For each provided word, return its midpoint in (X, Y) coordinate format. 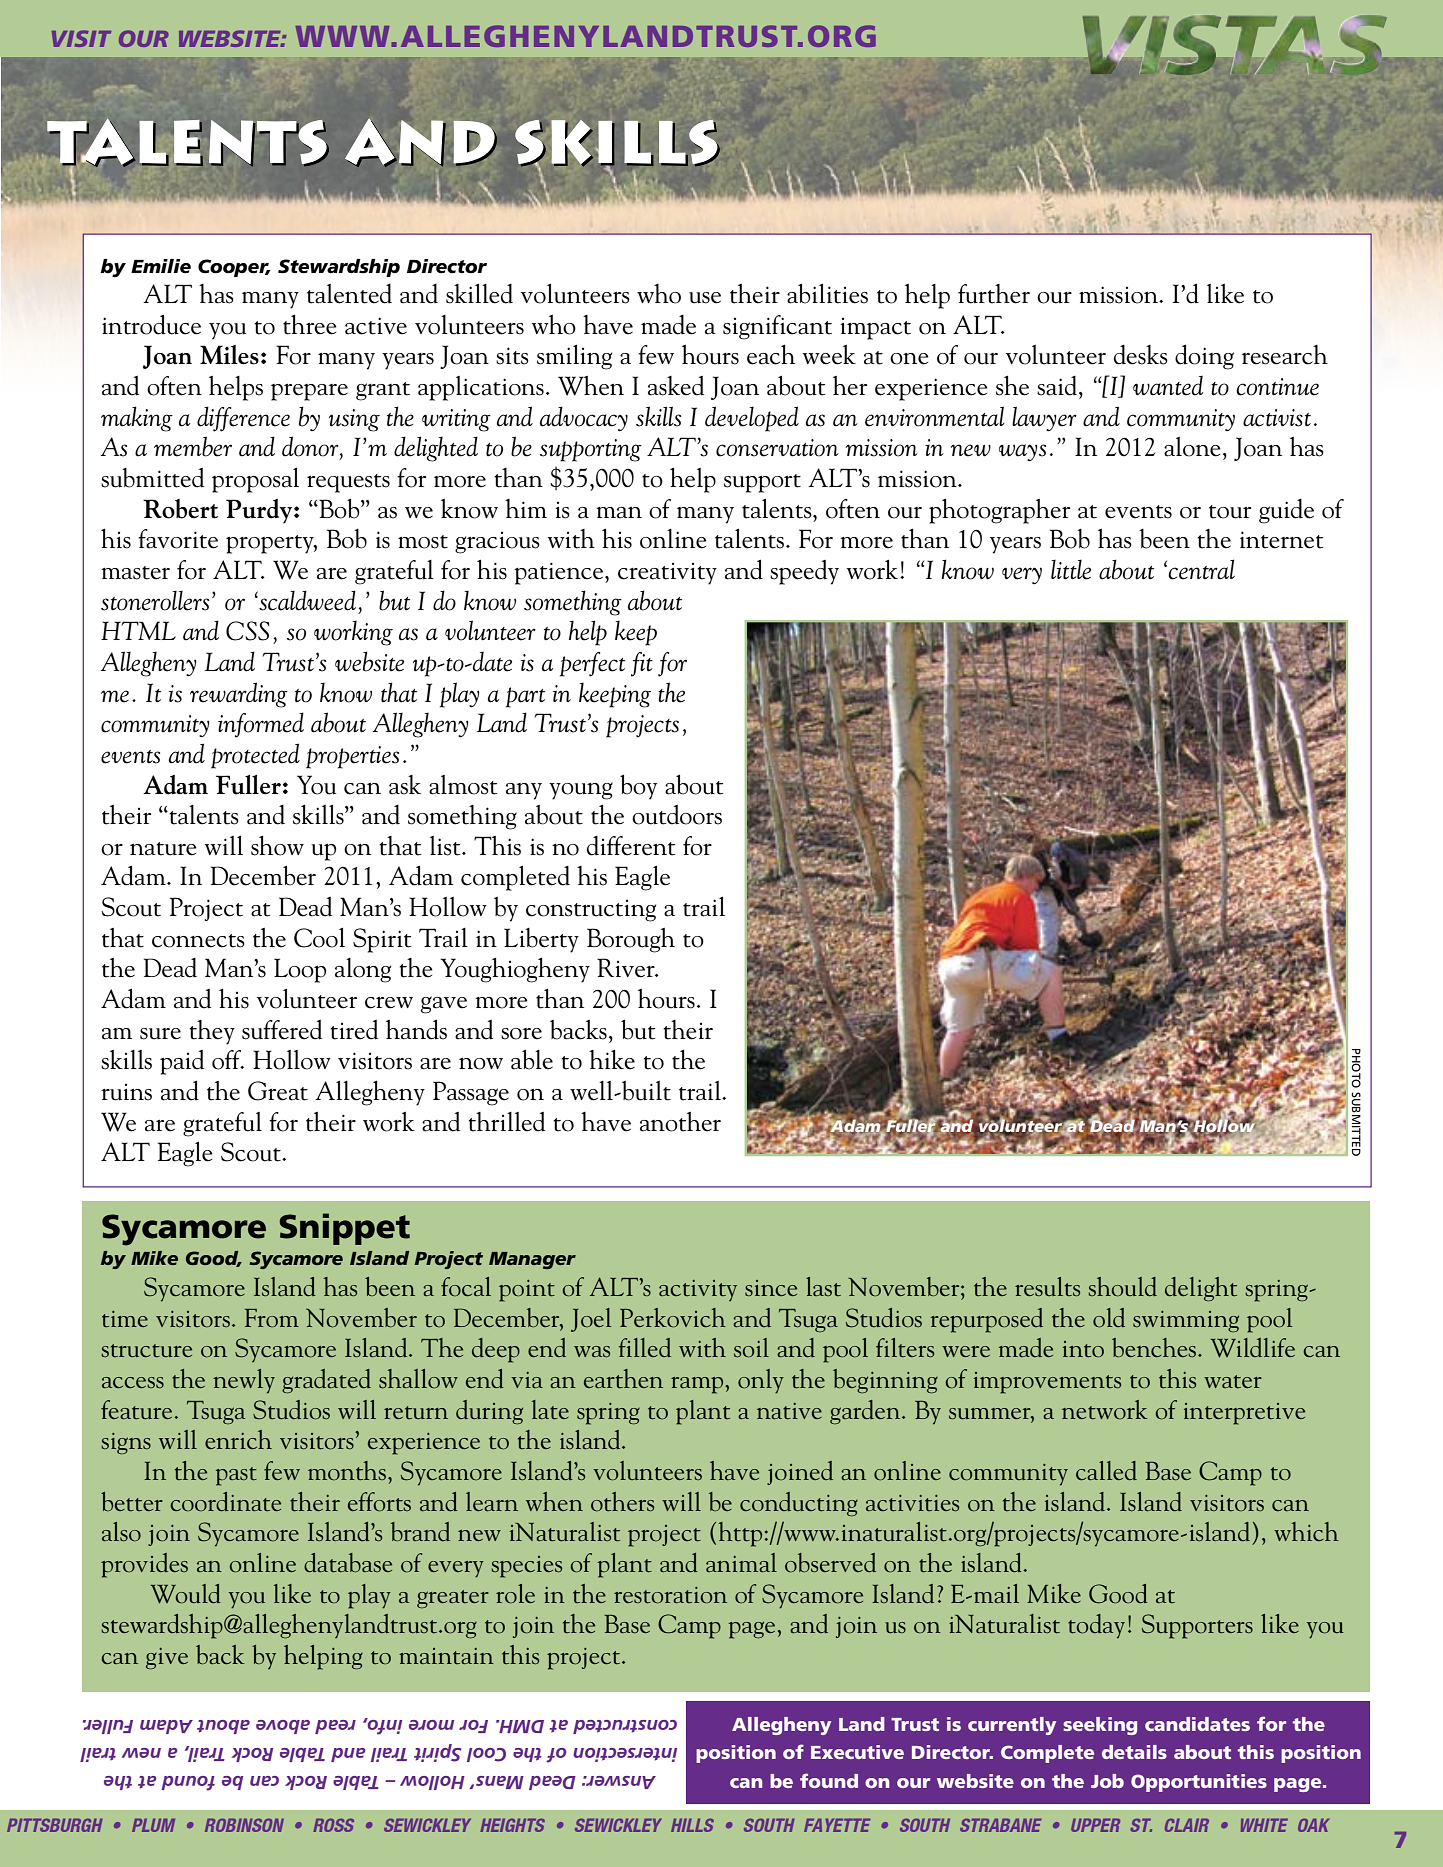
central (1201, 569)
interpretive (1244, 1414)
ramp (698, 1385)
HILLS (692, 1825)
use (705, 298)
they (212, 1032)
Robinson (244, 1825)
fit (642, 664)
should (1123, 1287)
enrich (238, 1440)
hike (612, 1060)
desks (1141, 355)
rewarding (239, 695)
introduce (151, 324)
